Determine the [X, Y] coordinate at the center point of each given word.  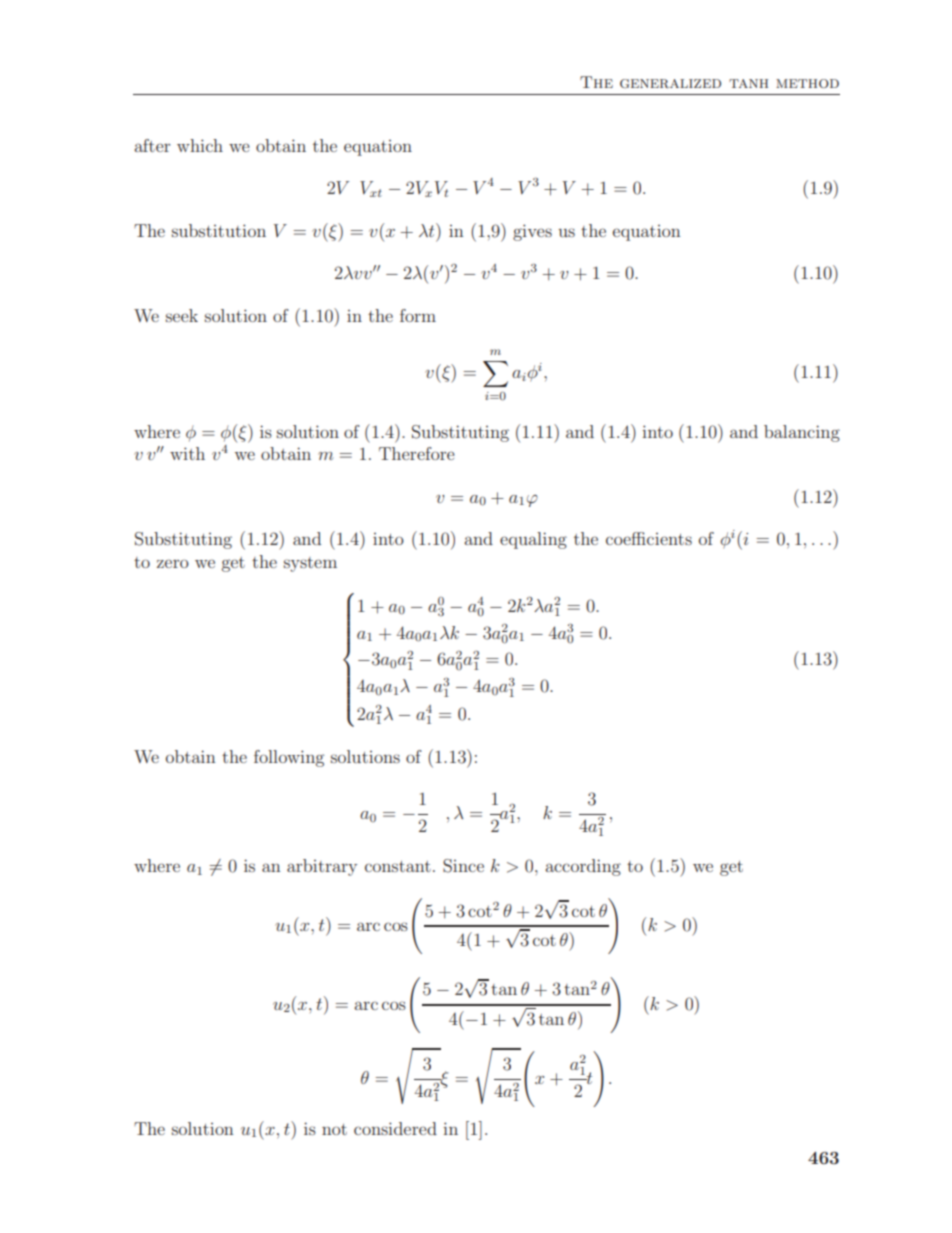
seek [182, 315]
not [334, 1129]
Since [463, 866]
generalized [670, 83]
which [200, 145]
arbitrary [322, 867]
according [583, 867]
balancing [802, 433]
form [418, 315]
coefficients [649, 538]
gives [532, 232]
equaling [533, 540]
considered [395, 1128]
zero [173, 563]
